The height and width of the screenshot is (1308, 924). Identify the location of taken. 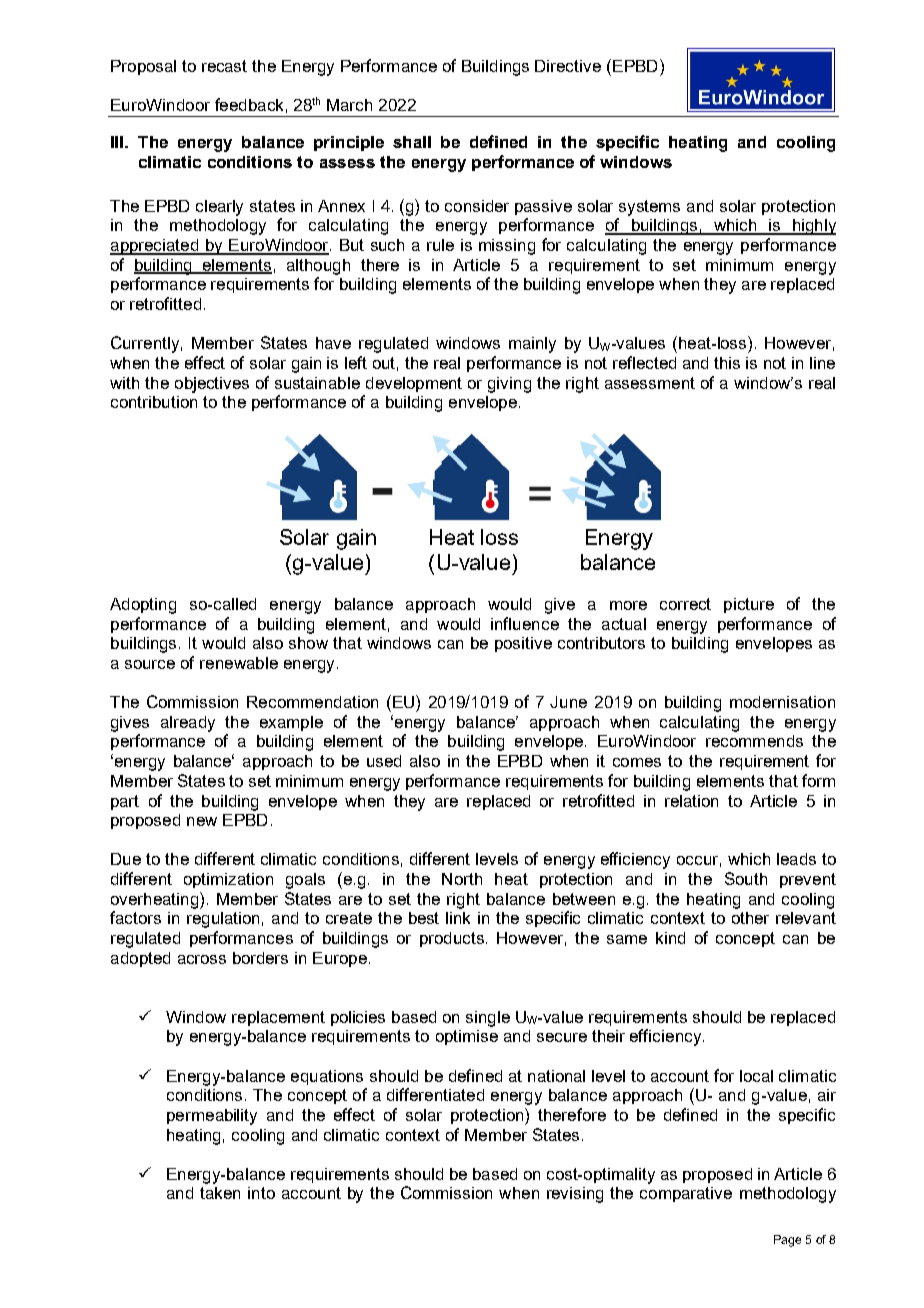
(220, 1193).
